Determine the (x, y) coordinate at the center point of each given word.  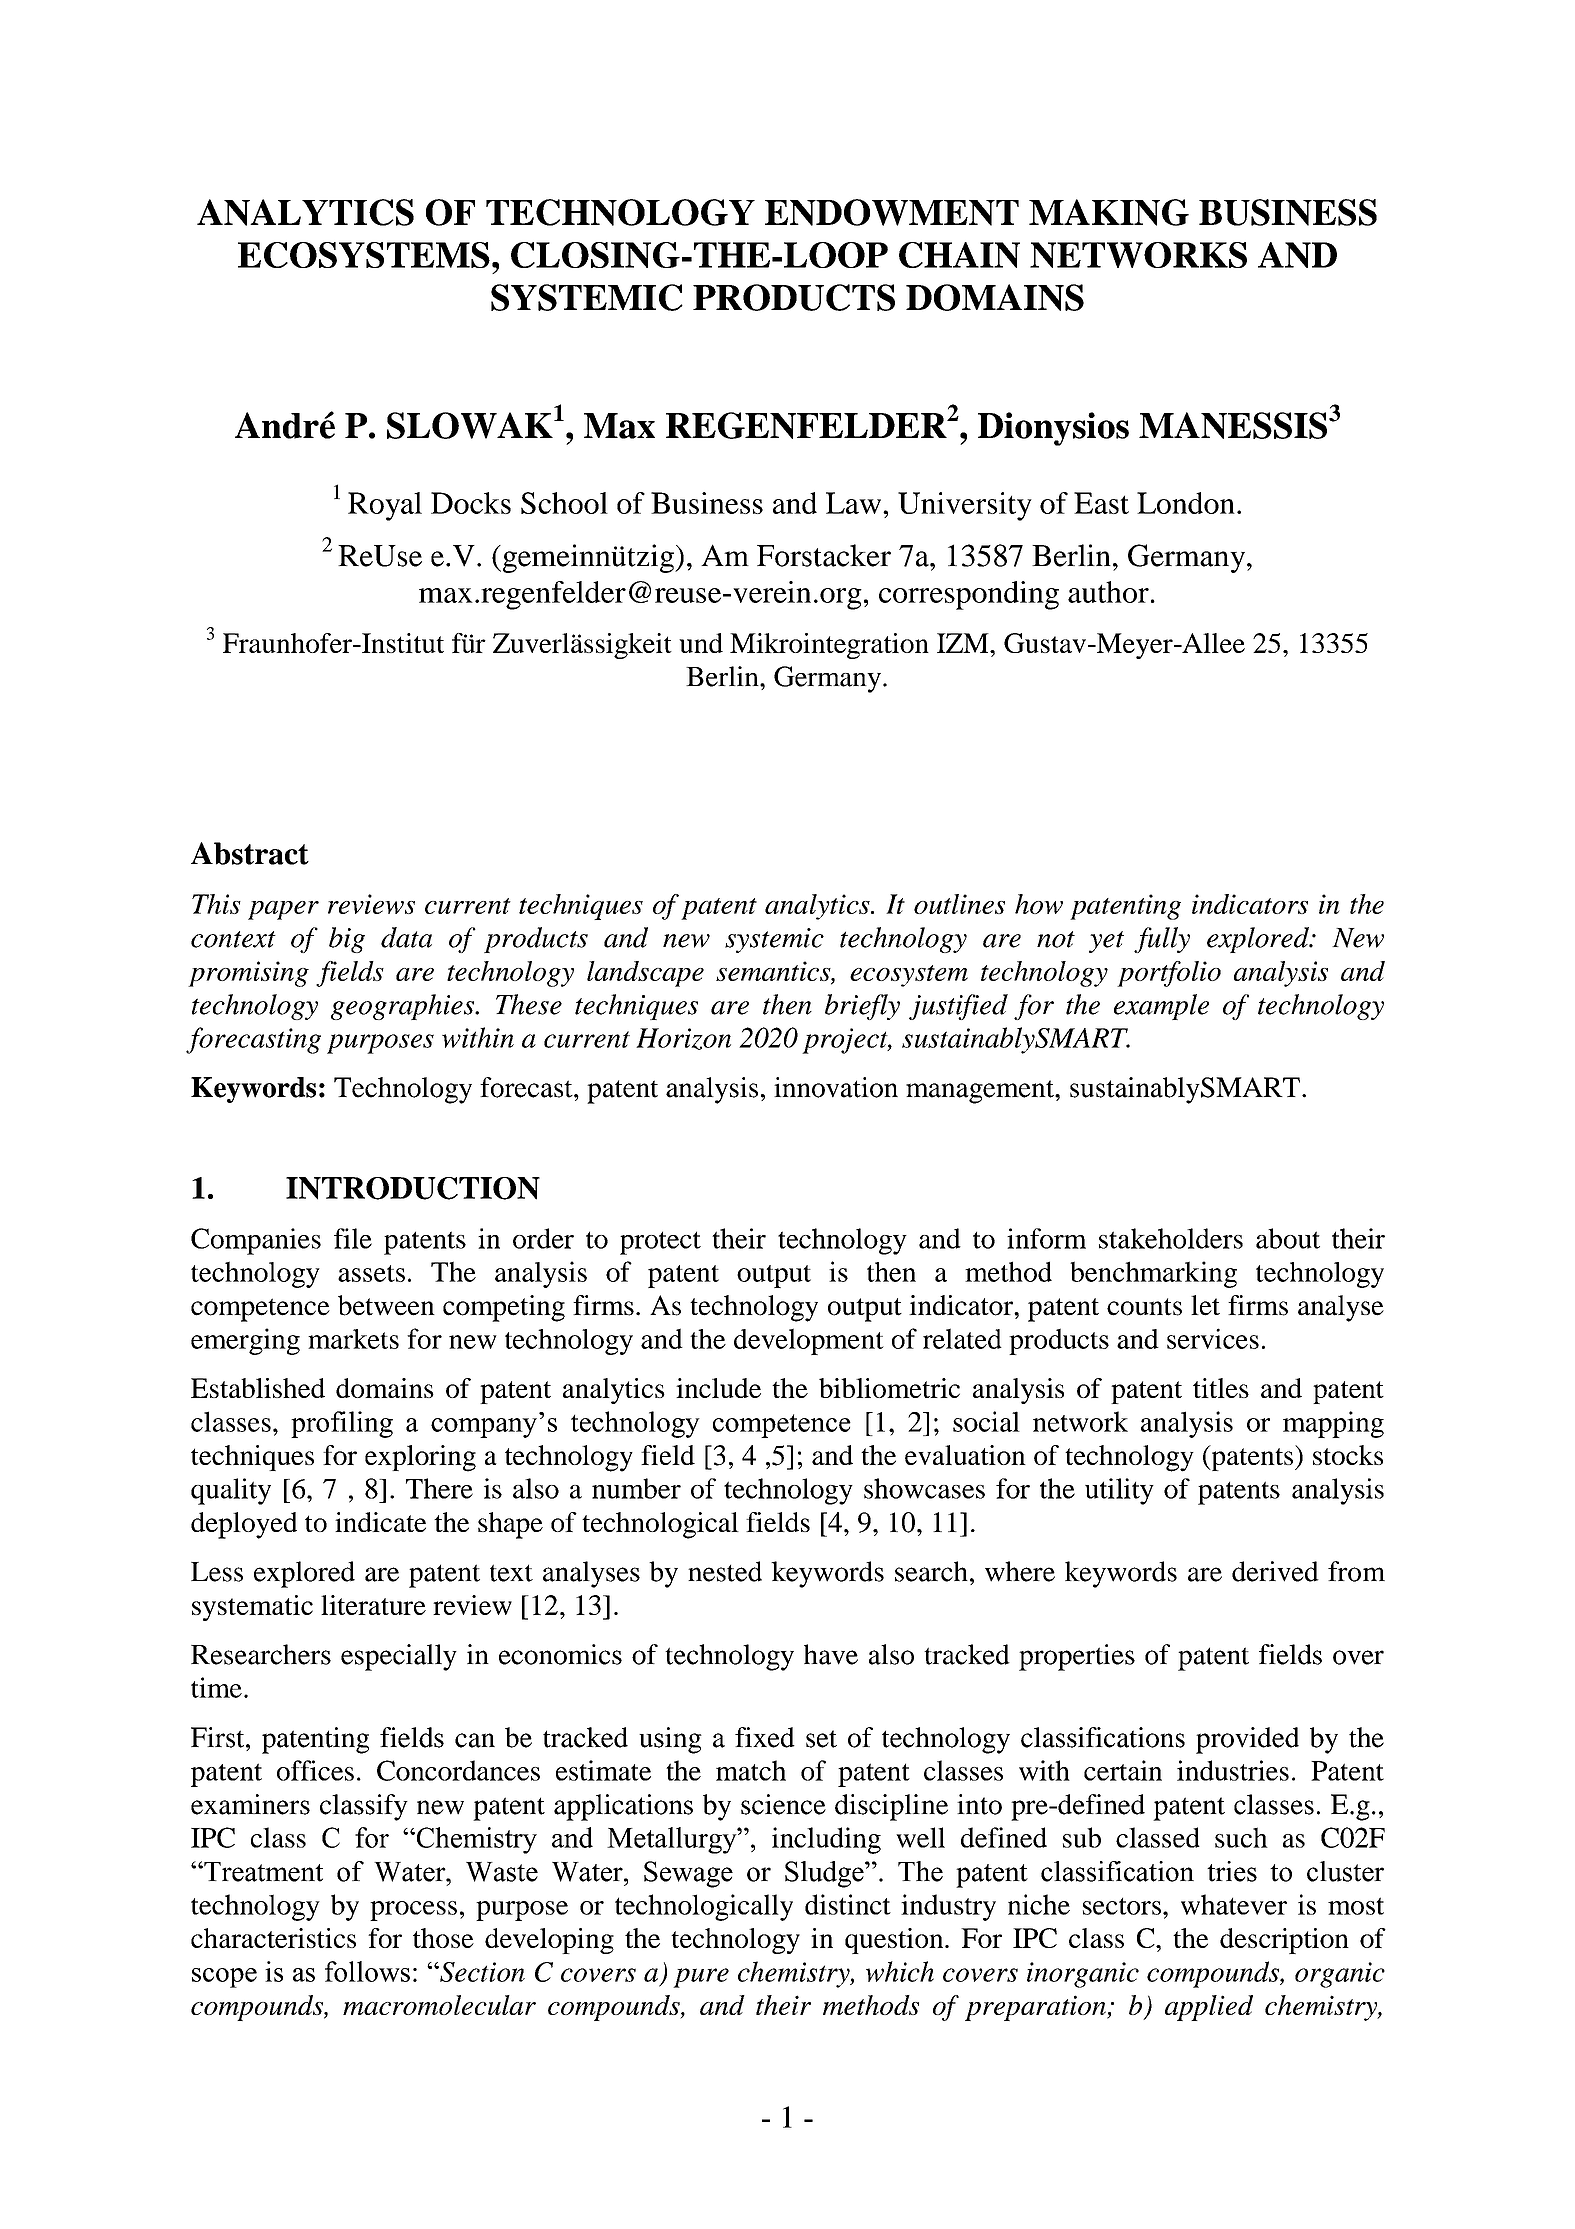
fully (1162, 940)
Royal (385, 506)
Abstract (250, 853)
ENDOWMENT (892, 212)
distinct (848, 1904)
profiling (342, 1424)
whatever (1234, 1904)
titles (1221, 1388)
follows (367, 1971)
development (809, 1341)
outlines (959, 904)
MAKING (1109, 212)
